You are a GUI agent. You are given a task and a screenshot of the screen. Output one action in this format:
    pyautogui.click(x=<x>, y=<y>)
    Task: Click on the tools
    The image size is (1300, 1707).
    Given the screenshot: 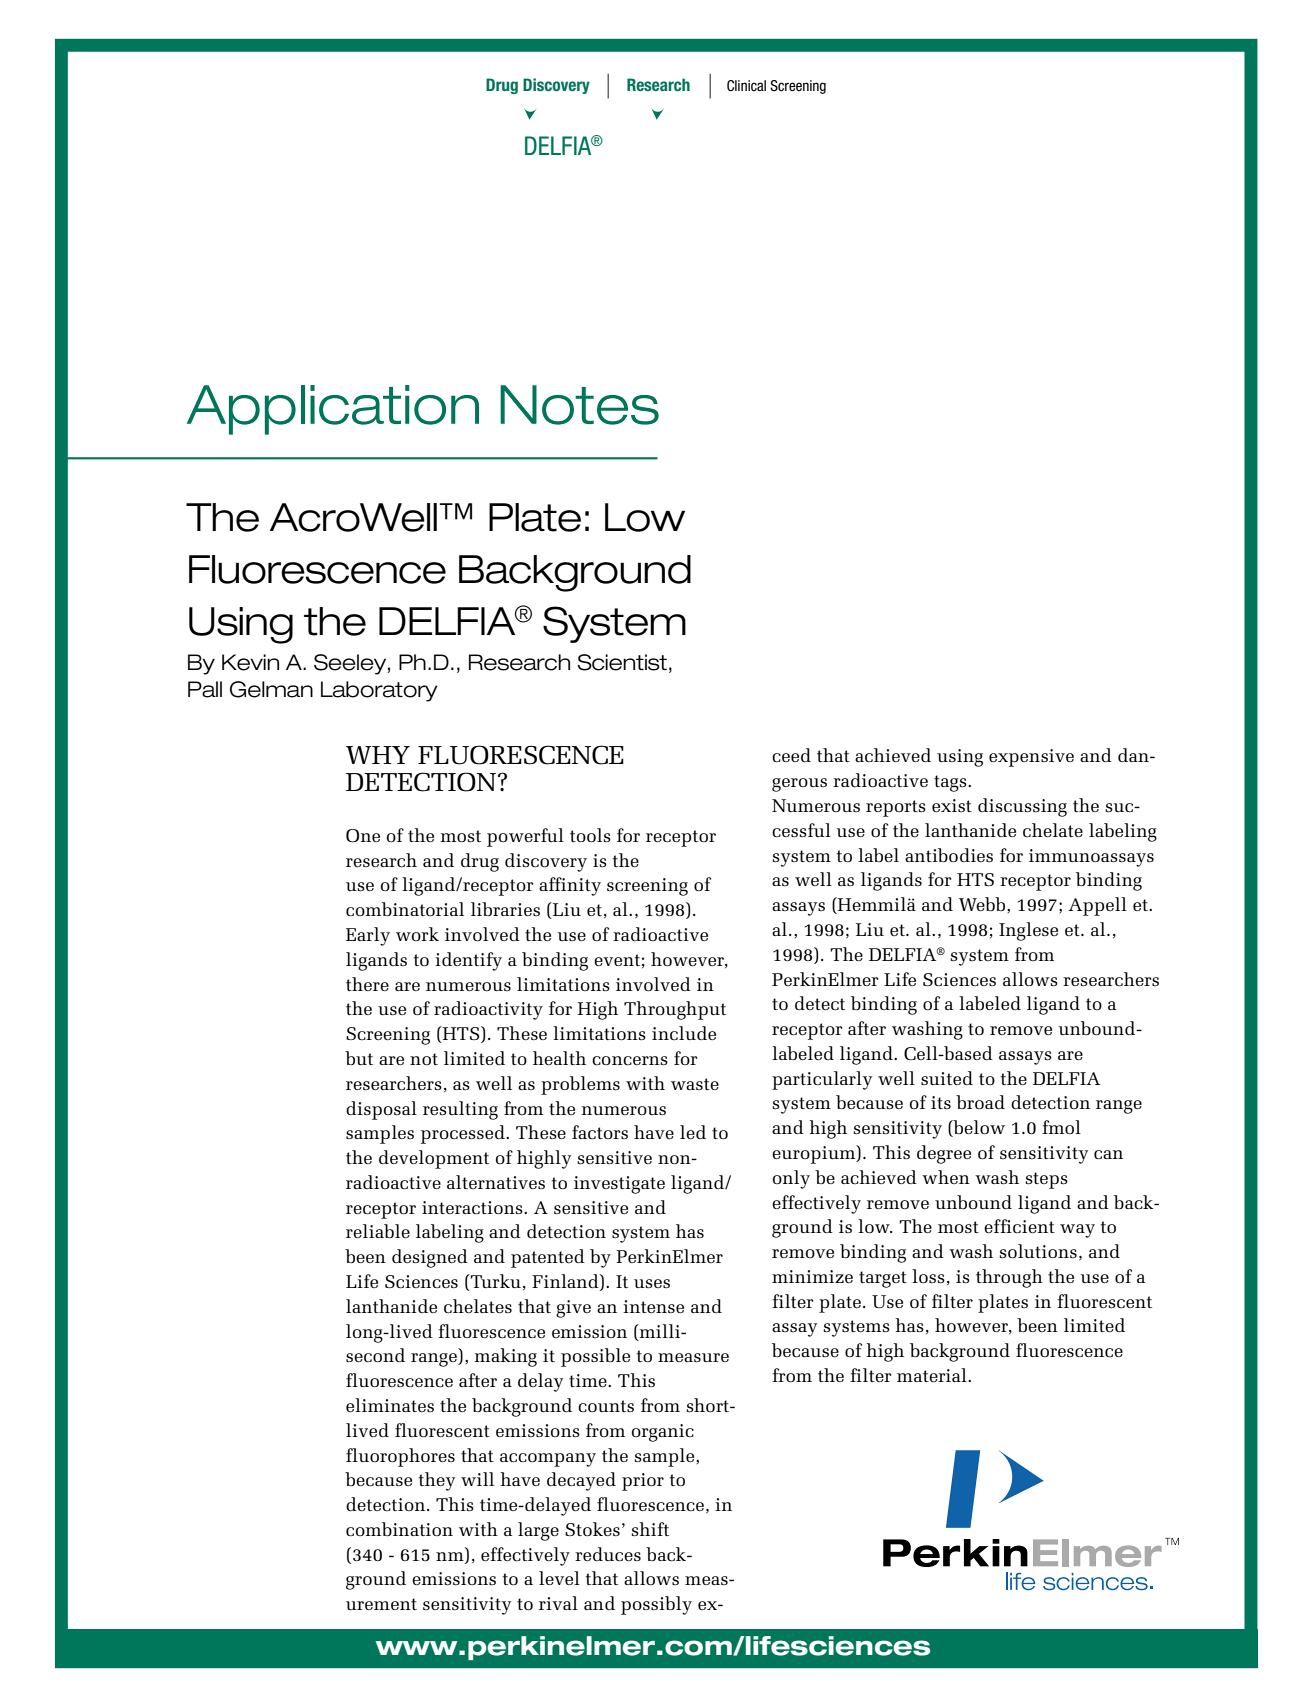 What is the action you would take?
    pyautogui.click(x=590, y=835)
